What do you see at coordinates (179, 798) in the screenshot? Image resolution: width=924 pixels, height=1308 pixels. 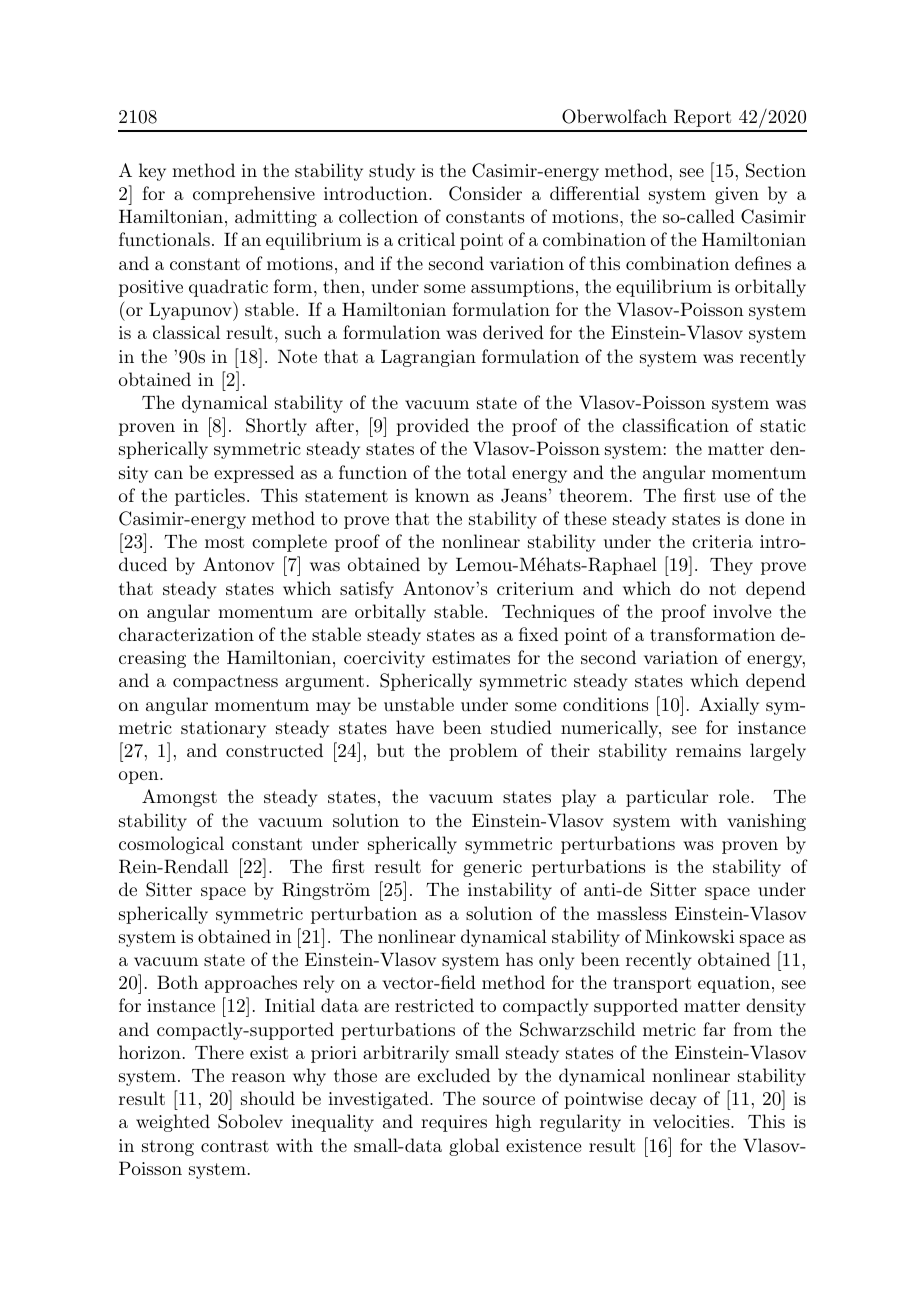 I see `Amongst` at bounding box center [179, 798].
